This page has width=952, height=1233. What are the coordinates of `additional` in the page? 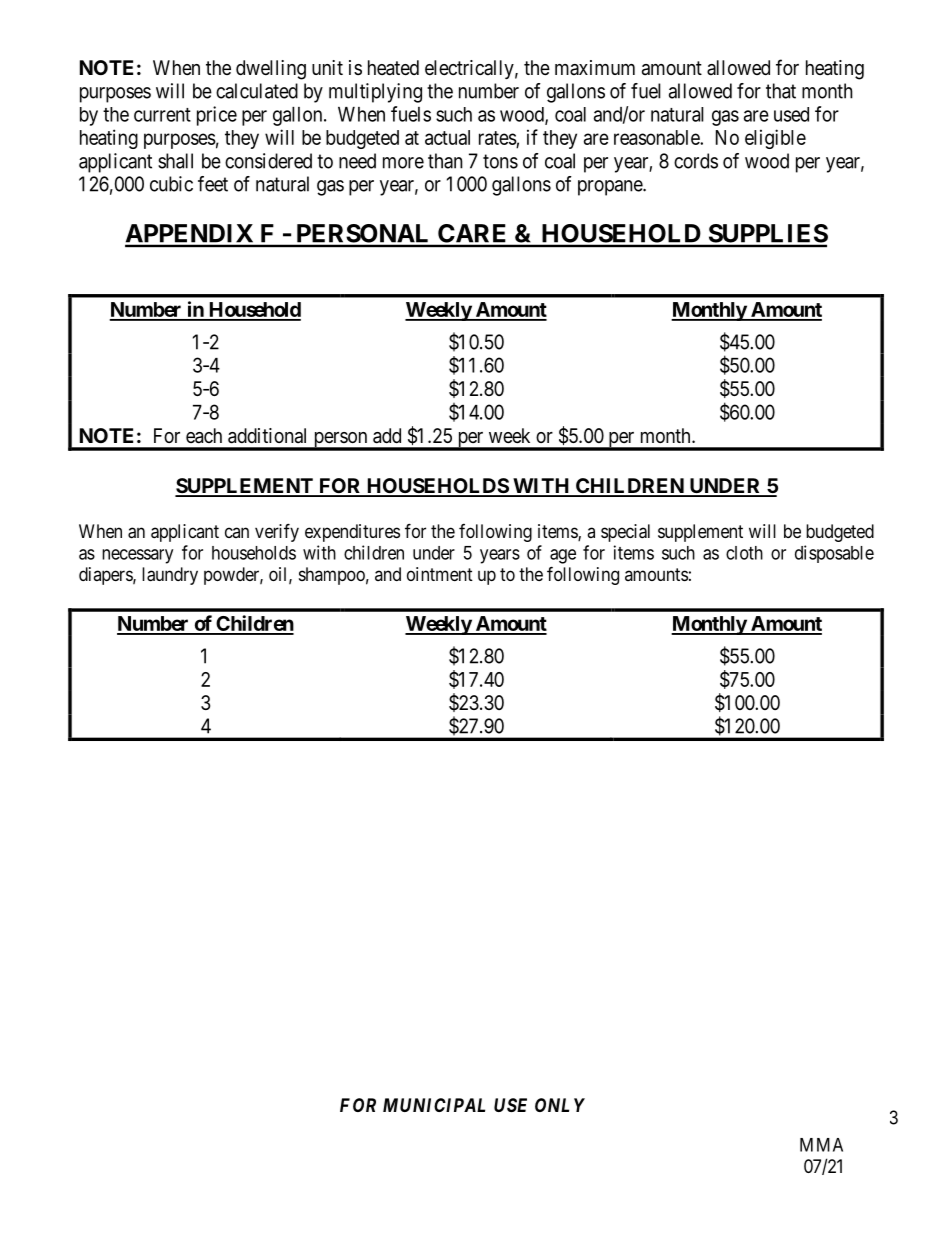 It's located at (267, 436).
